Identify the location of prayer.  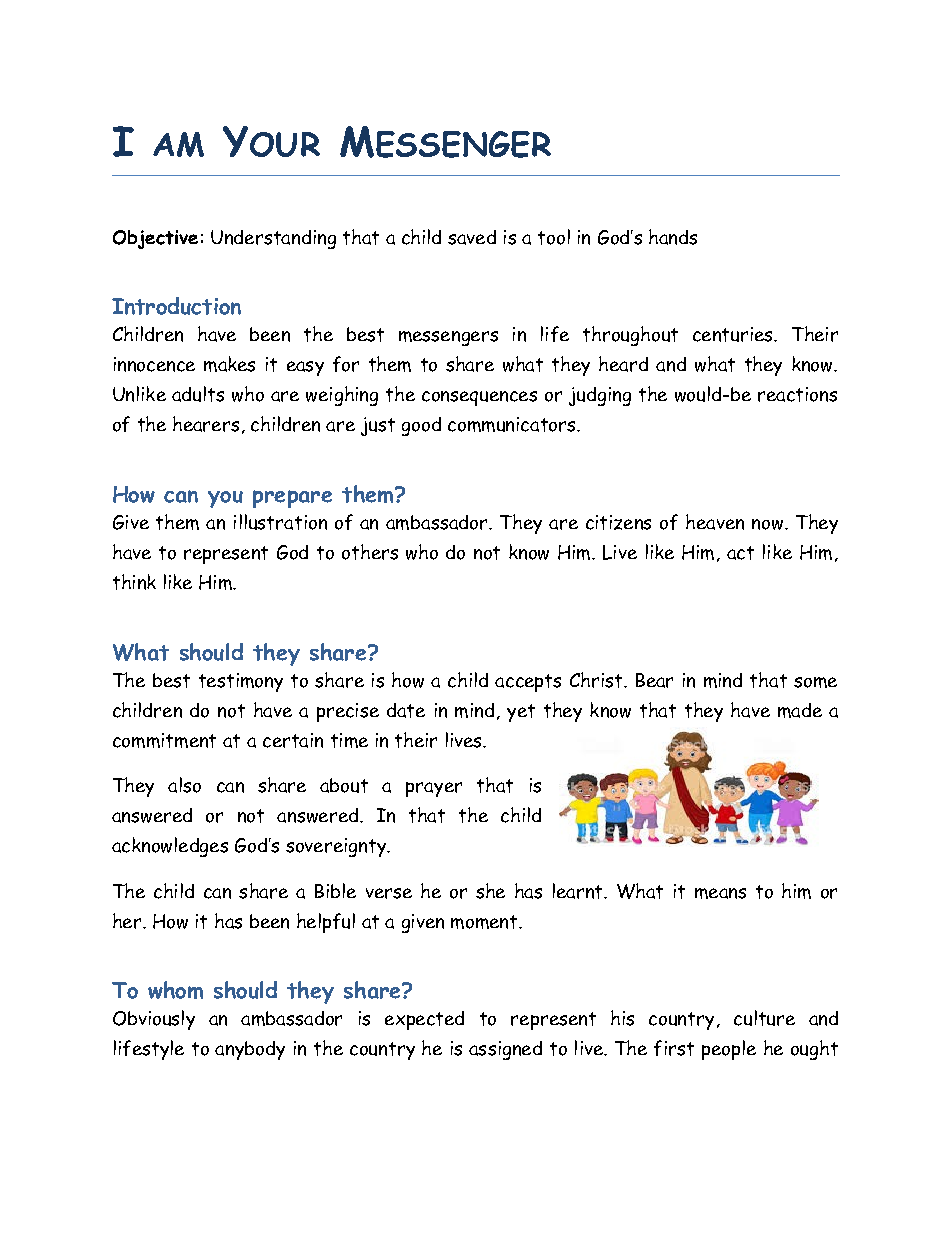
(434, 789).
